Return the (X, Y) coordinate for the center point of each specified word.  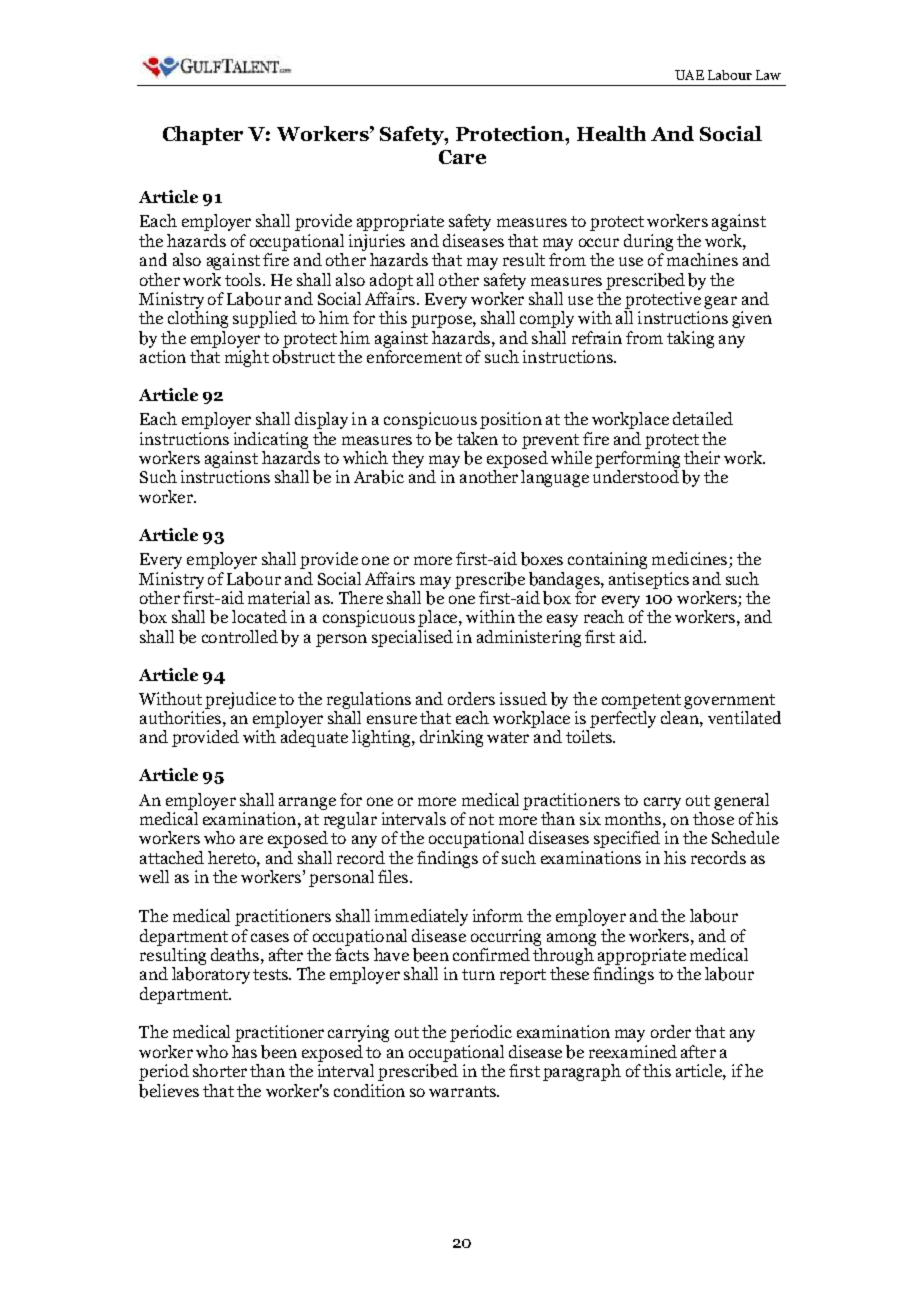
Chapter (203, 135)
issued (523, 698)
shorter (220, 1070)
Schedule (745, 837)
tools (244, 279)
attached (172, 857)
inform (498, 915)
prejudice (240, 700)
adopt (391, 281)
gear (720, 302)
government (729, 701)
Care (462, 157)
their (702, 457)
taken (477, 438)
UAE (689, 75)
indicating (271, 440)
